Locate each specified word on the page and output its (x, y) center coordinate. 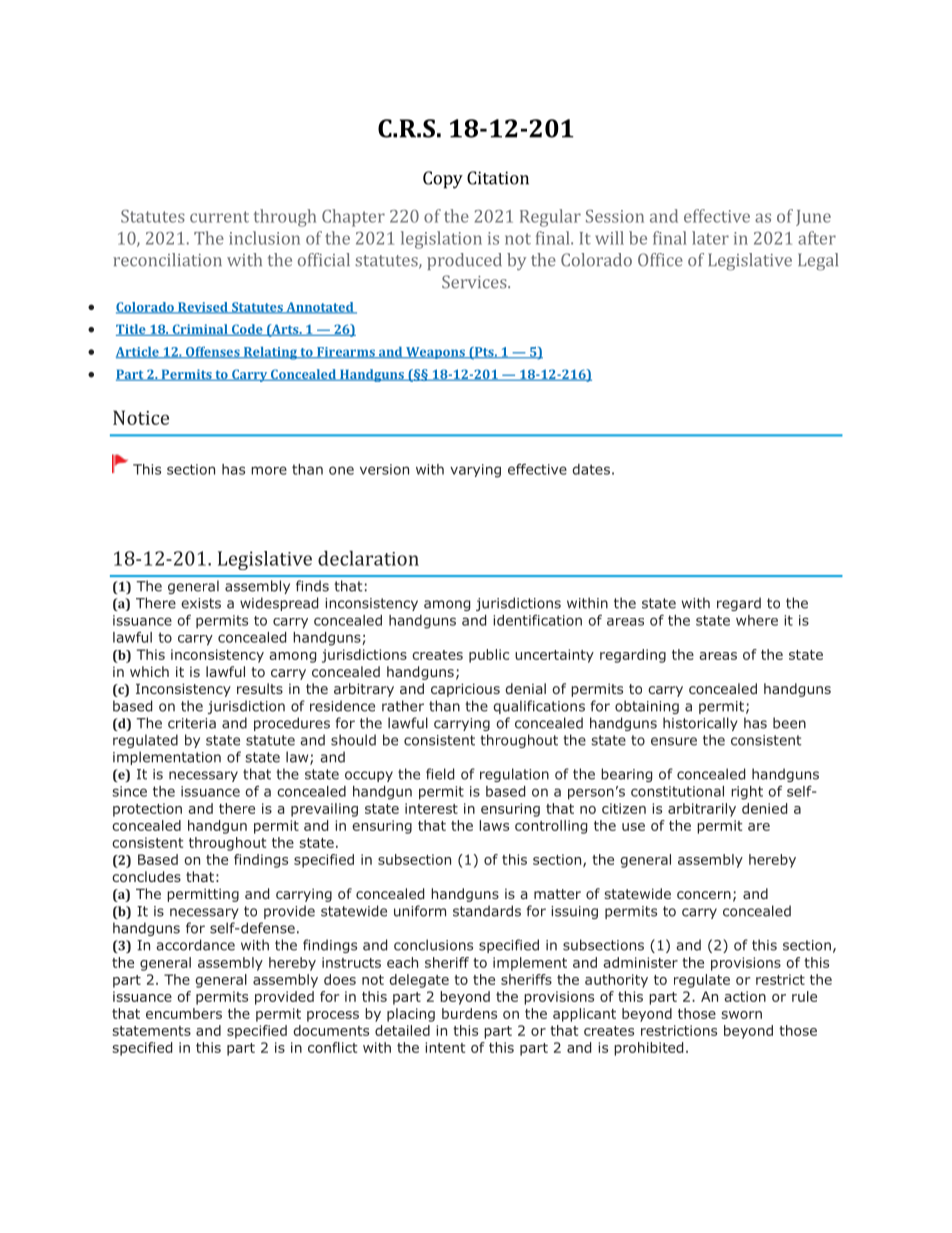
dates (591, 469)
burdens (469, 1013)
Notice (141, 417)
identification (537, 620)
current (219, 217)
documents (331, 1030)
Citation (498, 178)
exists (201, 603)
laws (494, 825)
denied (764, 808)
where (757, 620)
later (710, 238)
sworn (741, 1015)
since (129, 791)
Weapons (435, 353)
